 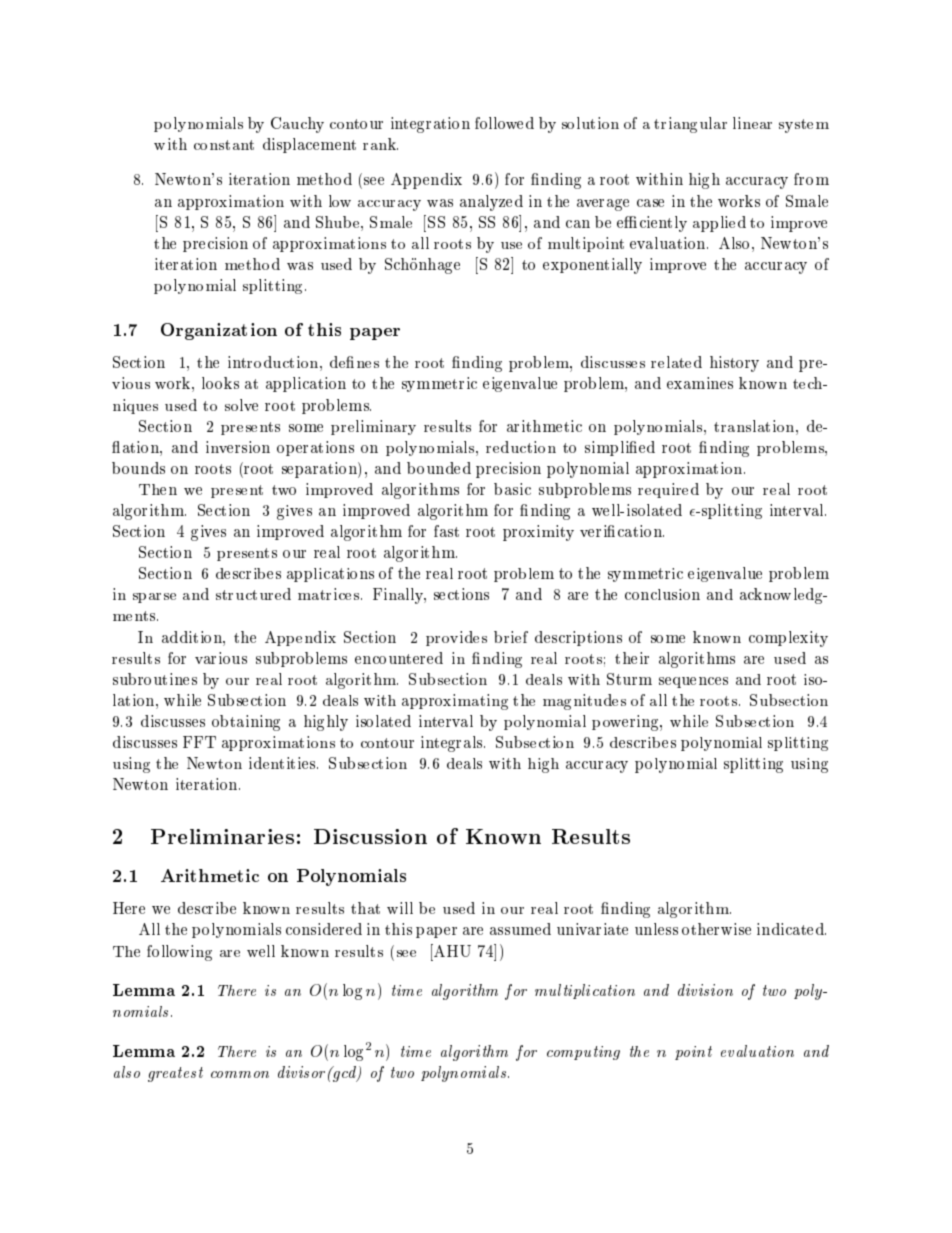 I want to click on reduction, so click(x=521, y=447).
